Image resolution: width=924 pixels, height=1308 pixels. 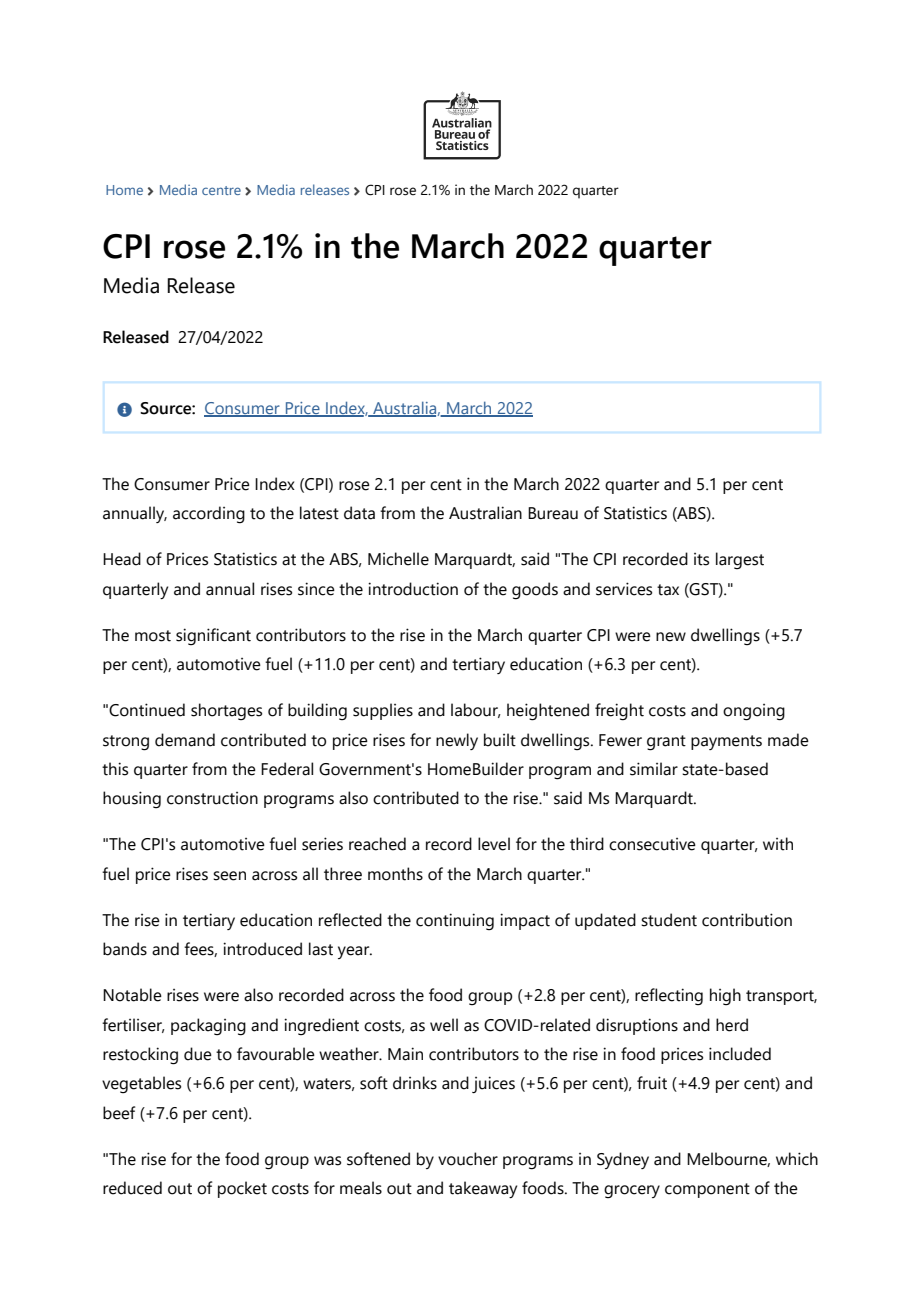 What do you see at coordinates (262, 949) in the image?
I see `introduced` at bounding box center [262, 949].
